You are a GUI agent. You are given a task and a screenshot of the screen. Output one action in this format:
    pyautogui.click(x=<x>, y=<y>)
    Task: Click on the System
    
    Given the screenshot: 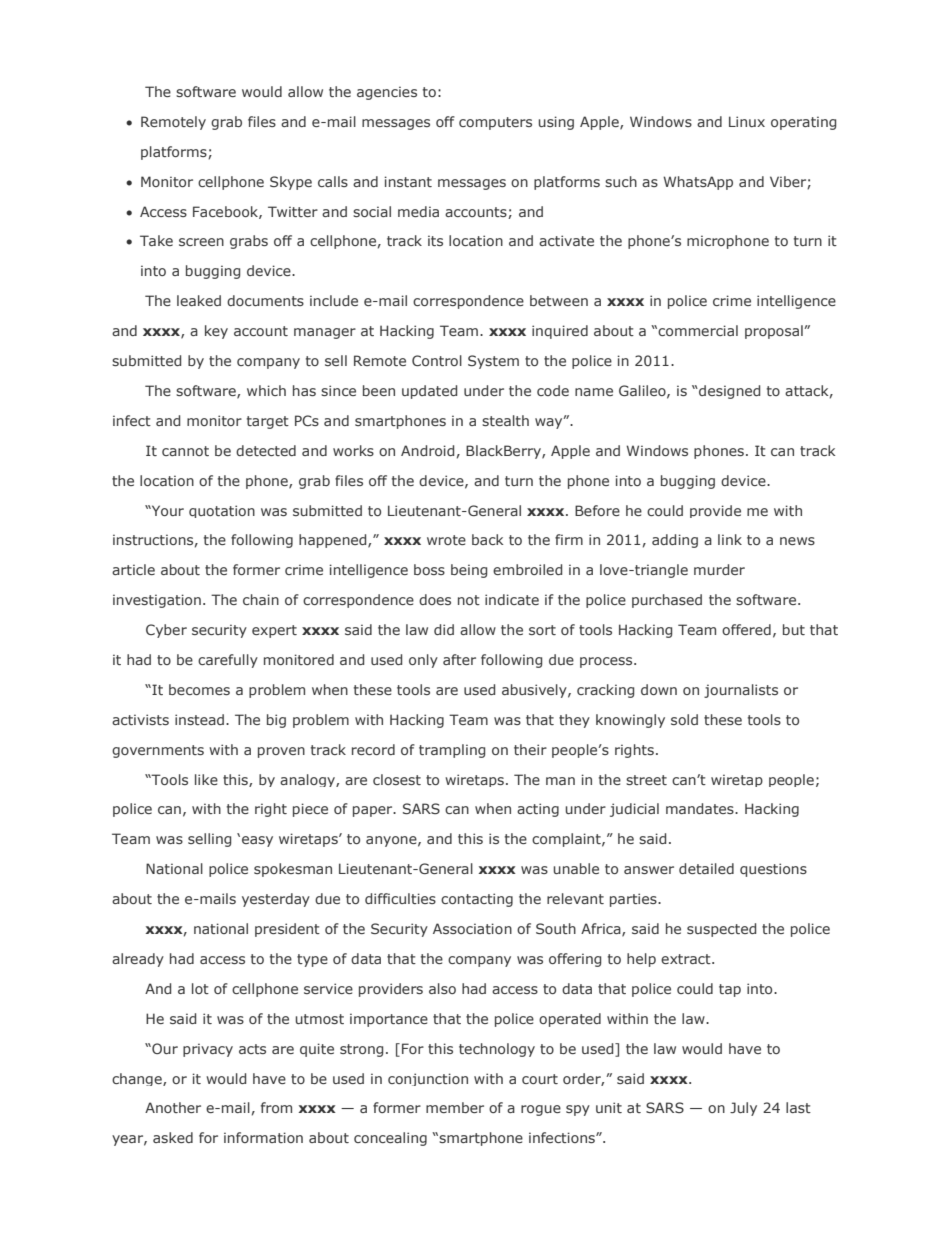 What is the action you would take?
    pyautogui.click(x=493, y=362)
